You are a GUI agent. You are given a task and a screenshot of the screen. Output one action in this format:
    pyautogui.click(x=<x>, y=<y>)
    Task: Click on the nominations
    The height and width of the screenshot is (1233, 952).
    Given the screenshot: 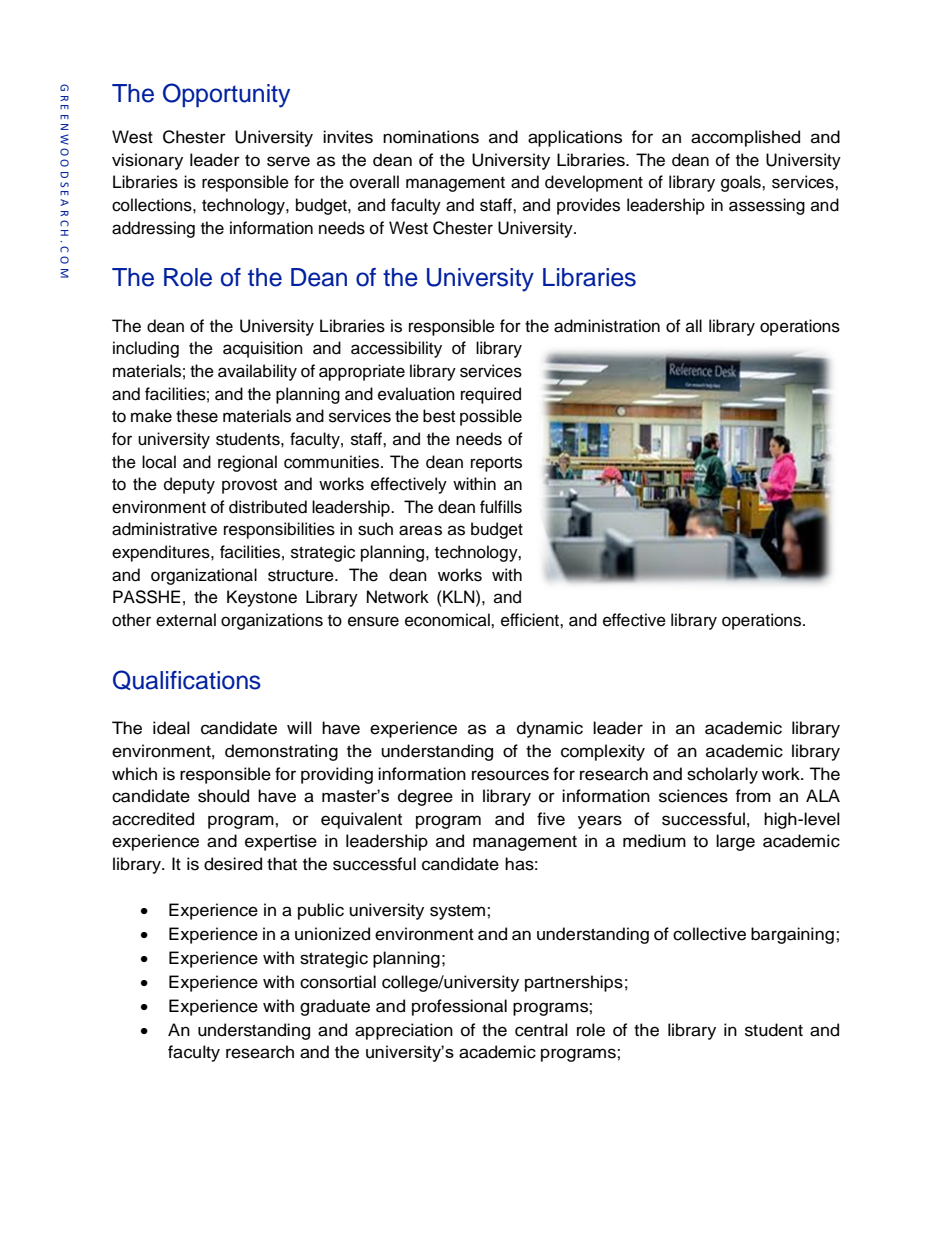 What is the action you would take?
    pyautogui.click(x=431, y=137)
